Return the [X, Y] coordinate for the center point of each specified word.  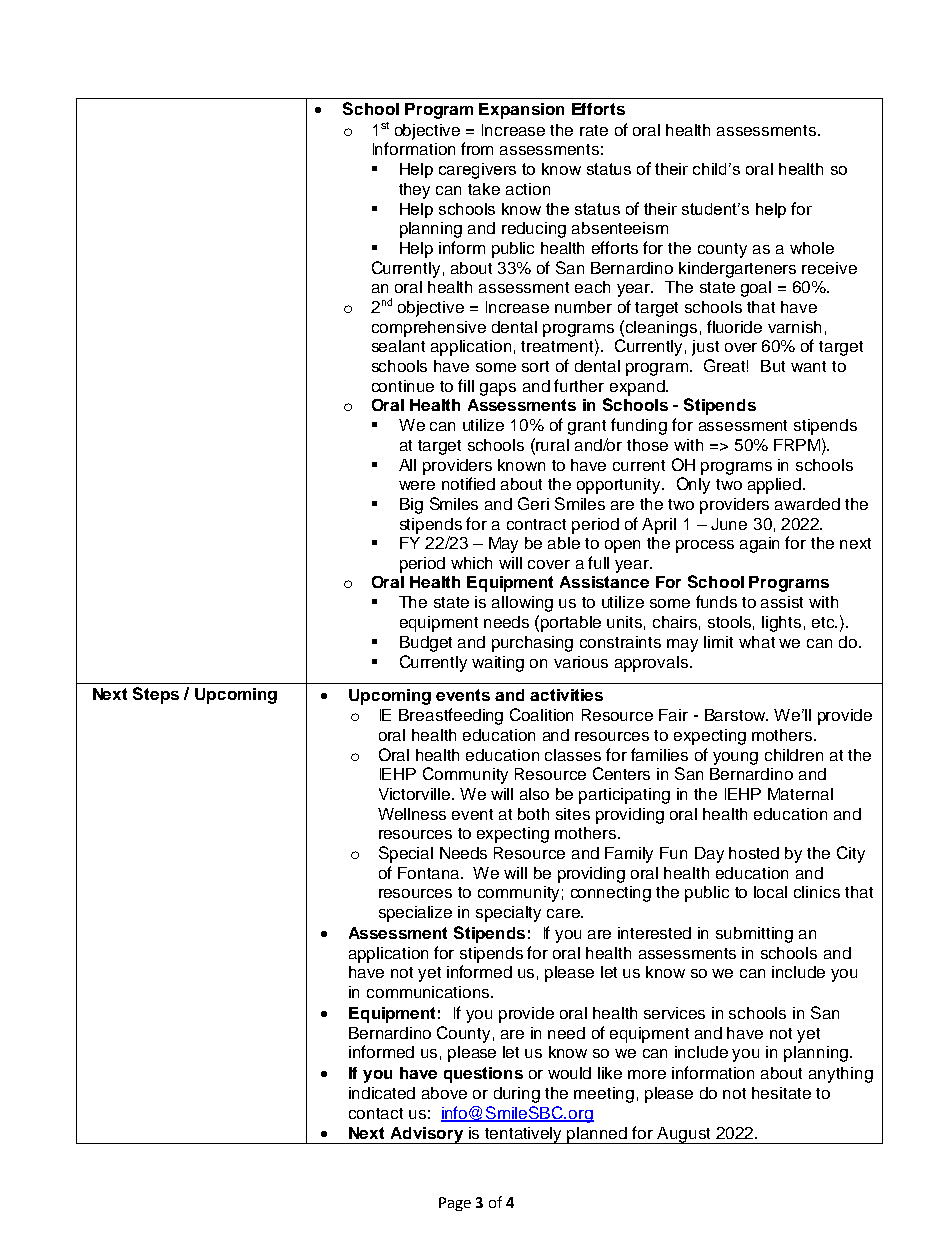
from [477, 148]
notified [468, 483]
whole [812, 248]
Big [411, 506]
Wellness [412, 814]
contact [376, 1113]
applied [776, 486]
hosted [754, 853]
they [414, 191]
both [533, 814]
